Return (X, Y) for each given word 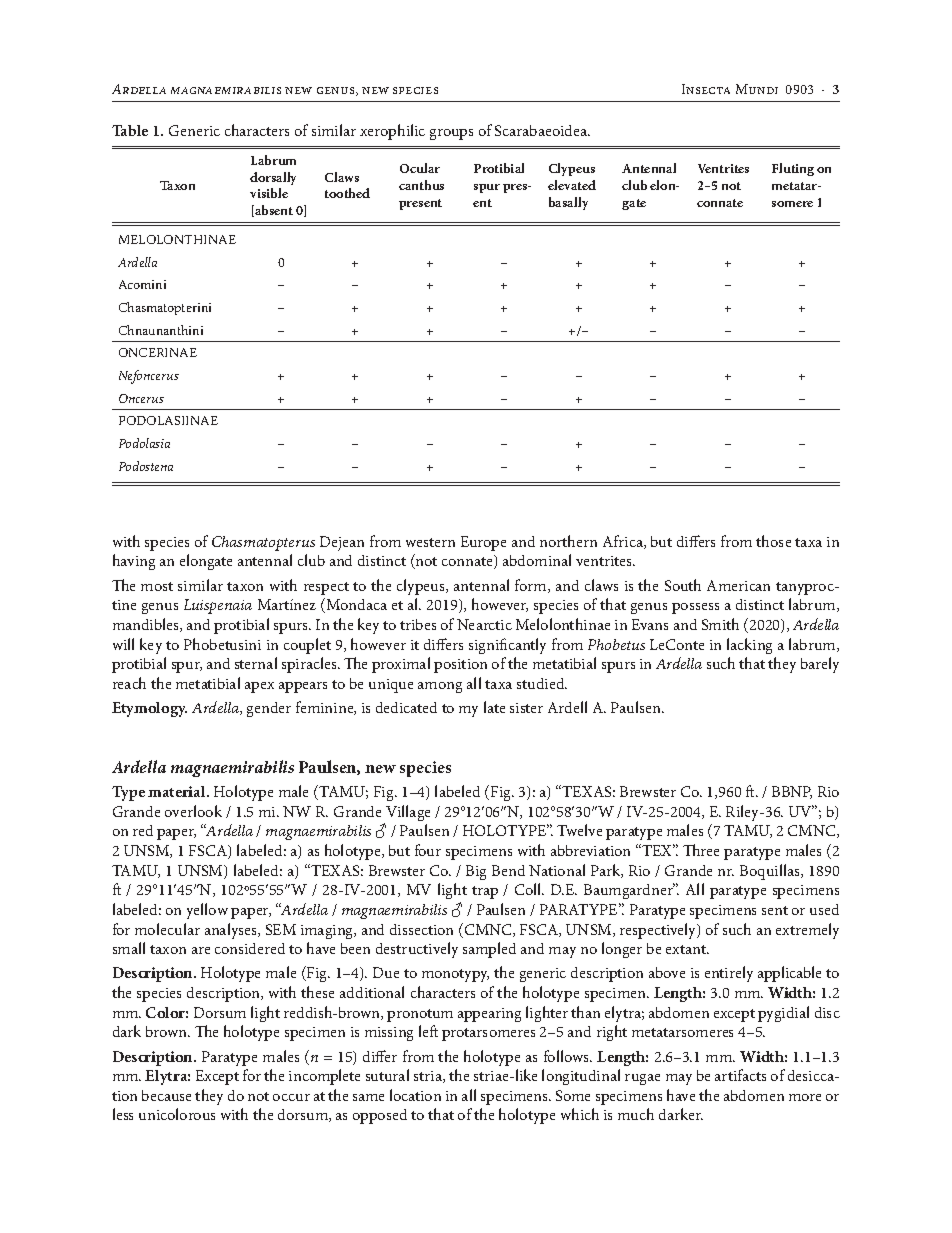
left (428, 1031)
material (178, 791)
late (494, 707)
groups (451, 134)
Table (130, 130)
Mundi (757, 89)
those (773, 541)
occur (291, 1097)
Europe (483, 543)
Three (701, 850)
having (134, 562)
